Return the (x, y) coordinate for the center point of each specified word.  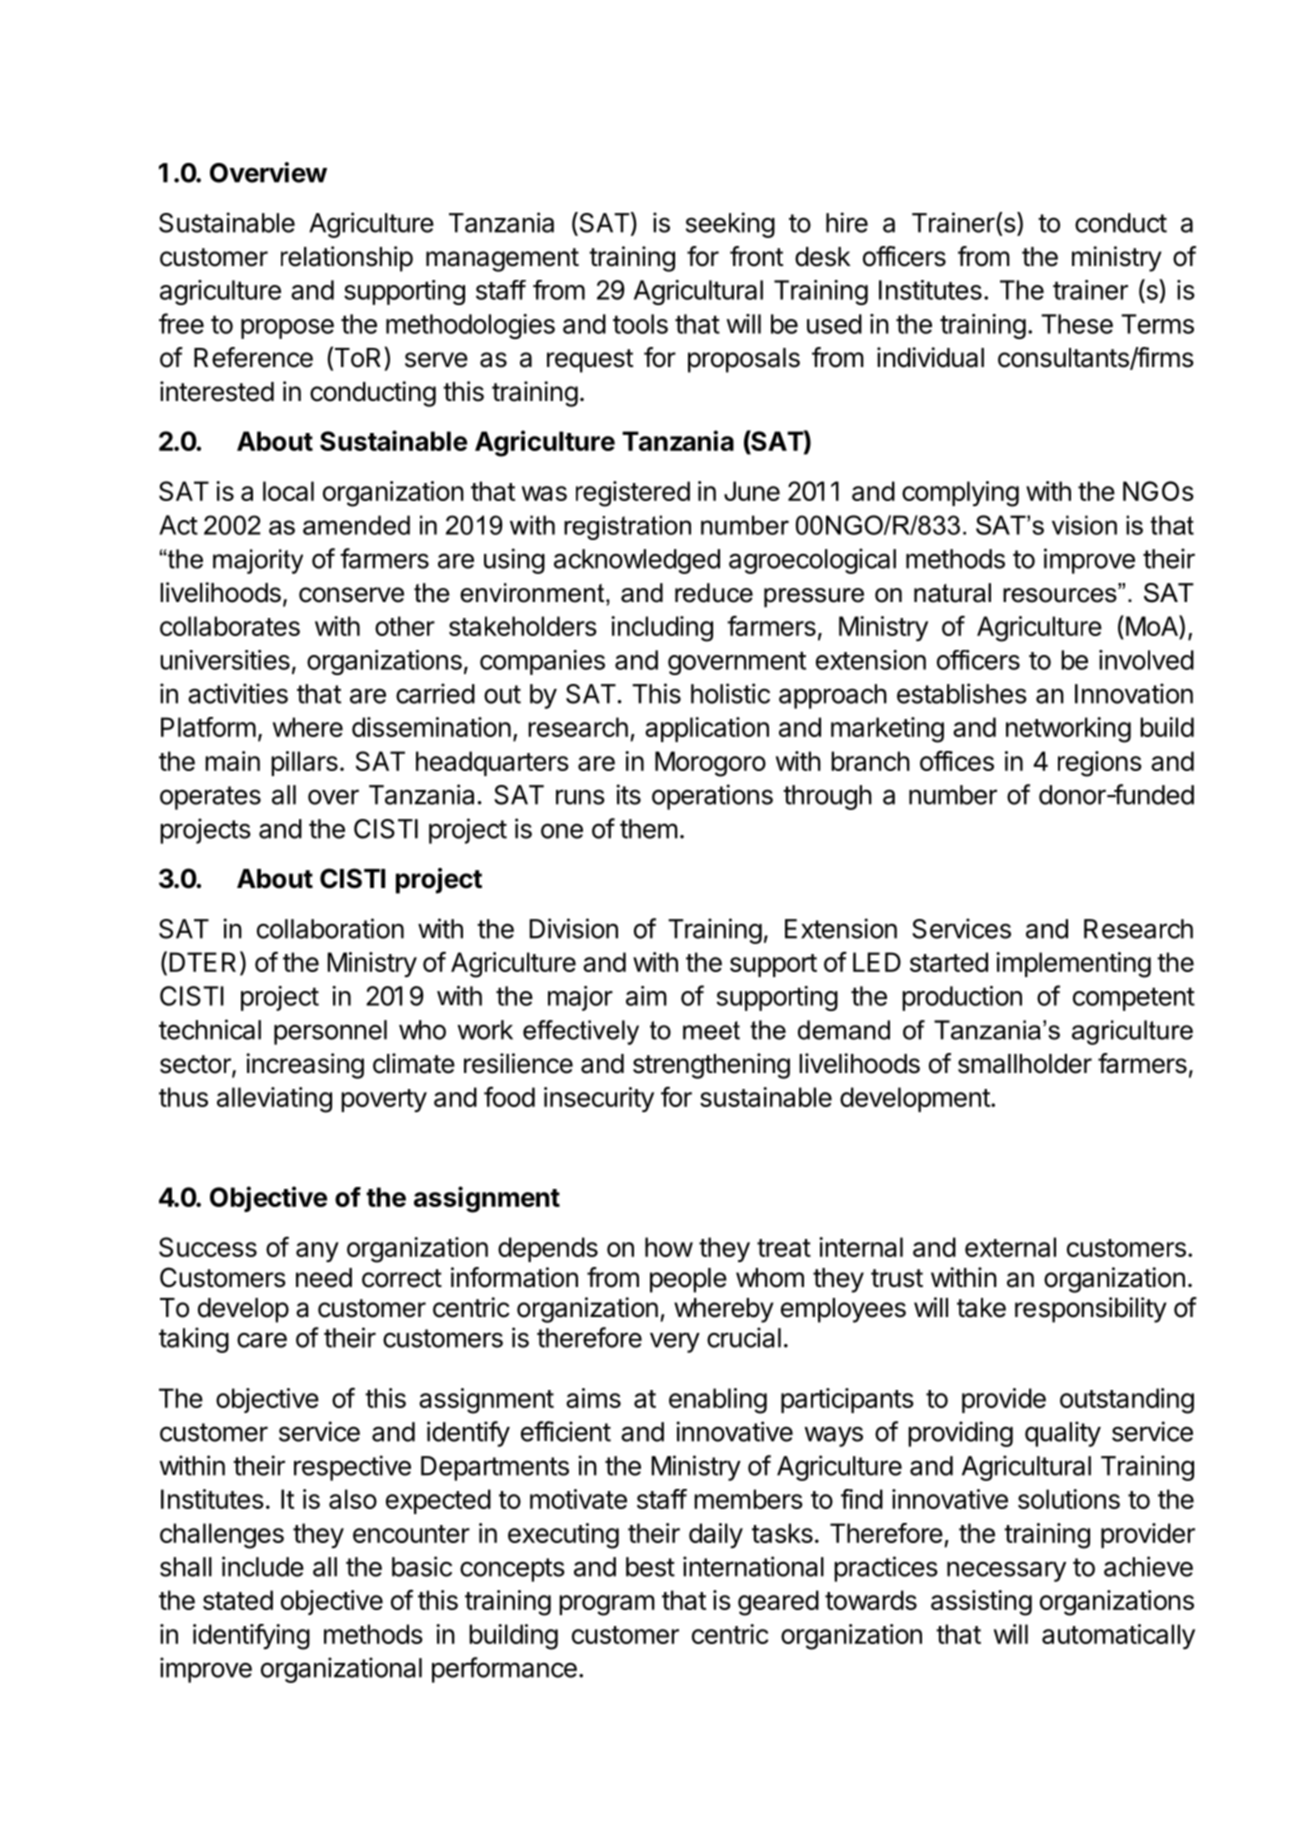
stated (238, 1600)
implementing (1073, 965)
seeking (730, 225)
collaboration (330, 928)
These (1077, 324)
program (607, 1605)
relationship (347, 259)
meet (711, 1030)
